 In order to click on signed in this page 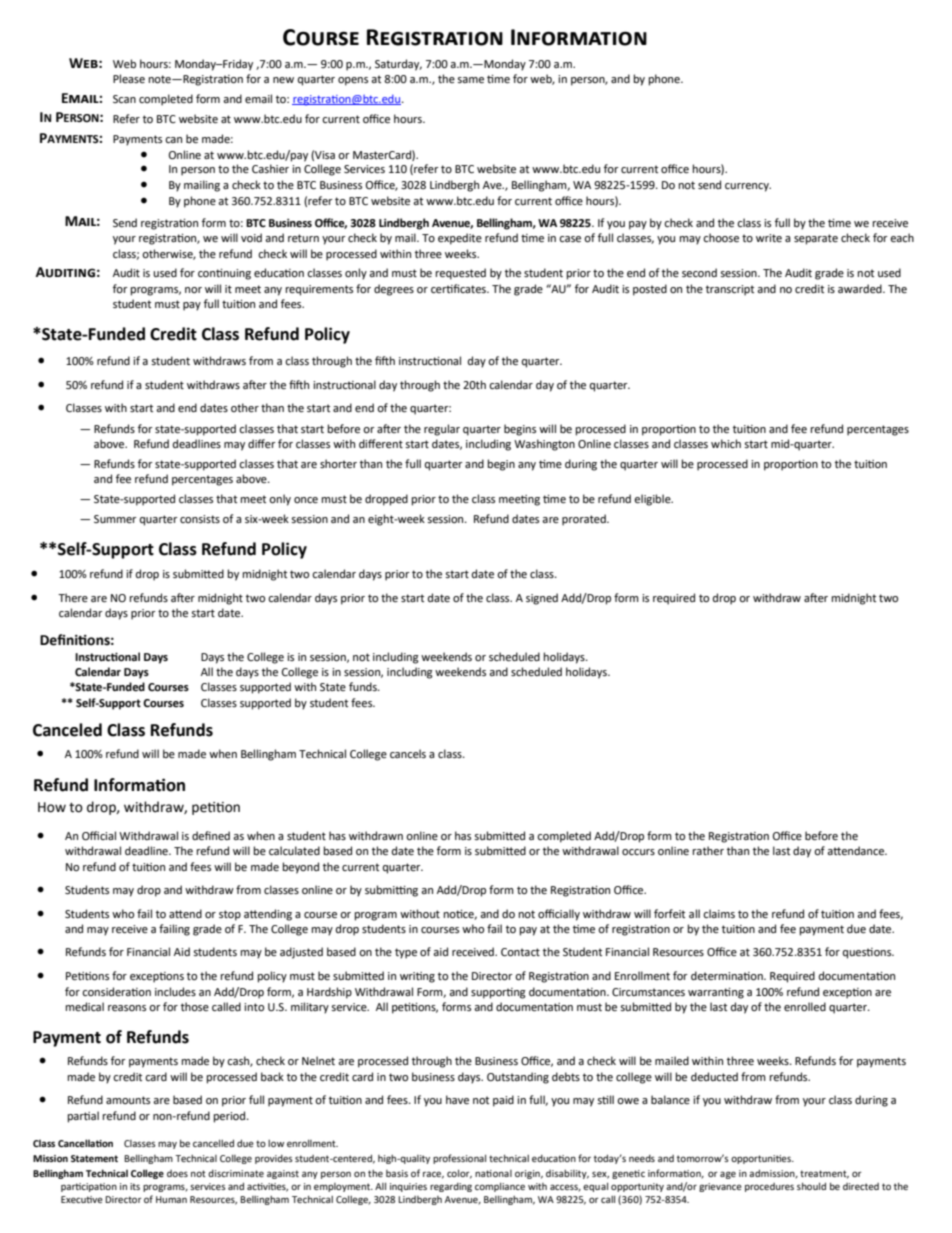, I will do `click(542, 599)`.
